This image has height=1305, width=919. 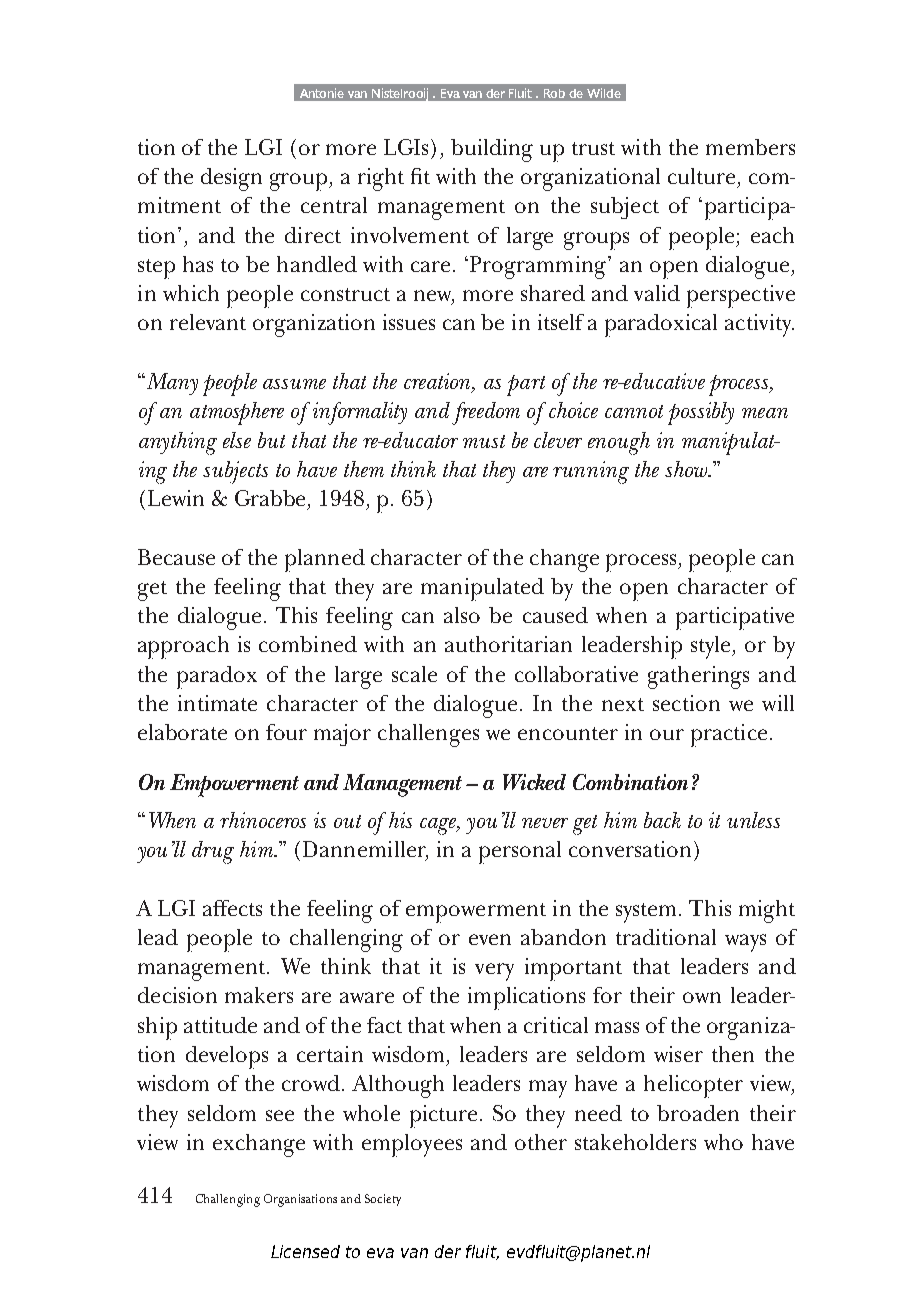 What do you see at coordinates (305, 1251) in the image?
I see `Licensed` at bounding box center [305, 1251].
